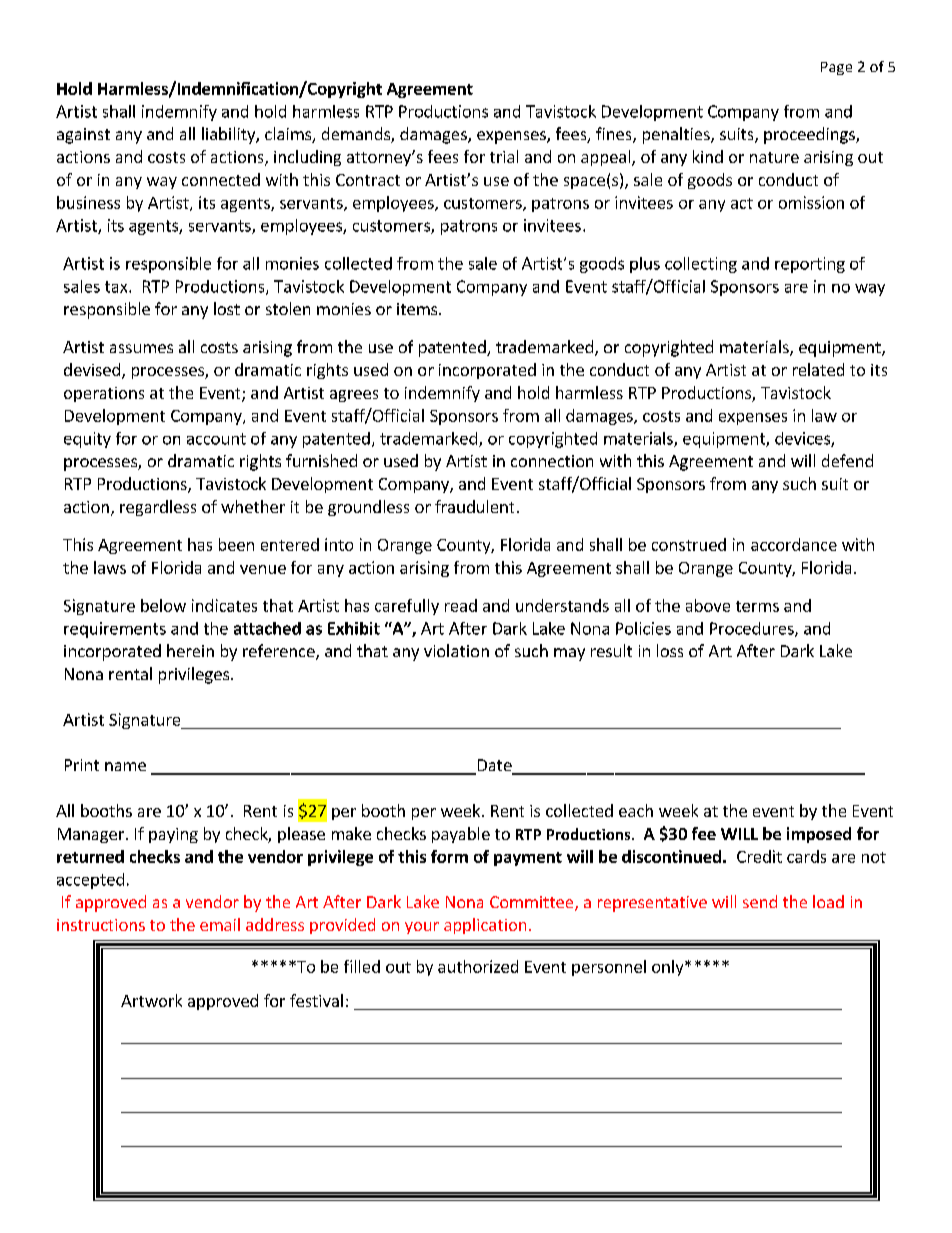 Image resolution: width=952 pixels, height=1233 pixels. Describe the element at coordinates (478, 966) in the image. I see `authorized` at that location.
